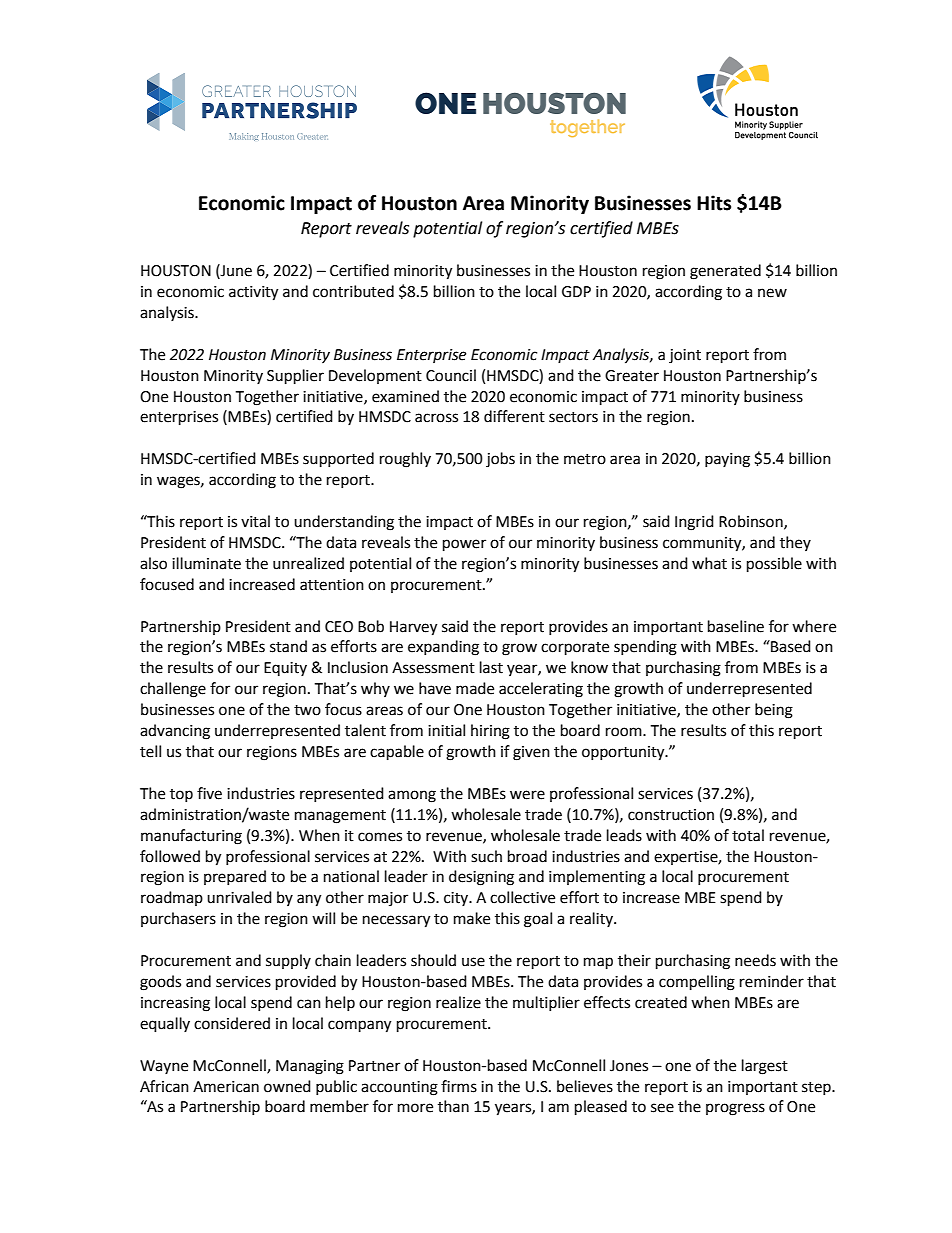 This screenshot has width=952, height=1233. What do you see at coordinates (235, 877) in the screenshot?
I see `prepared` at bounding box center [235, 877].
